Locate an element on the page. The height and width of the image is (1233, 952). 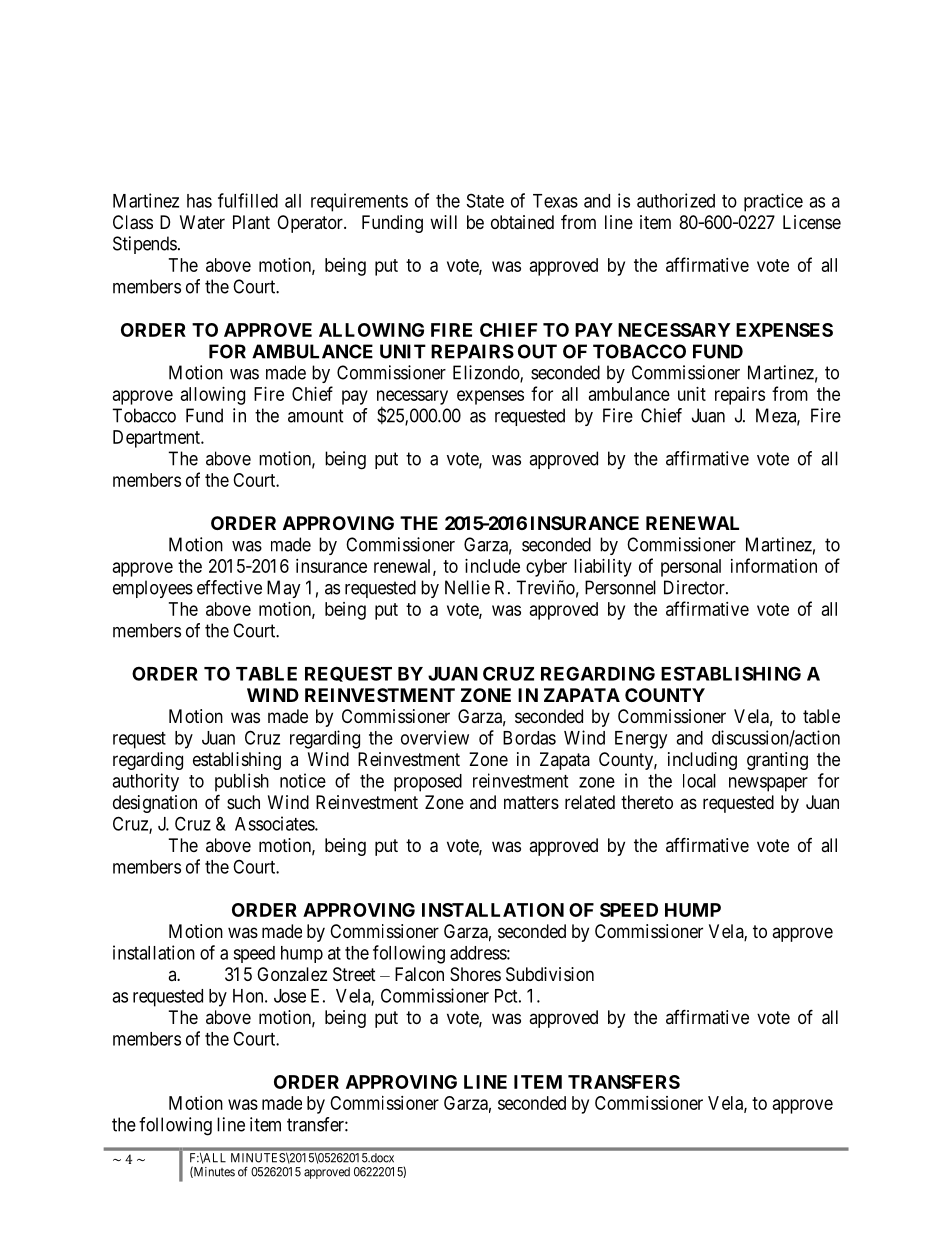
will is located at coordinates (443, 222).
